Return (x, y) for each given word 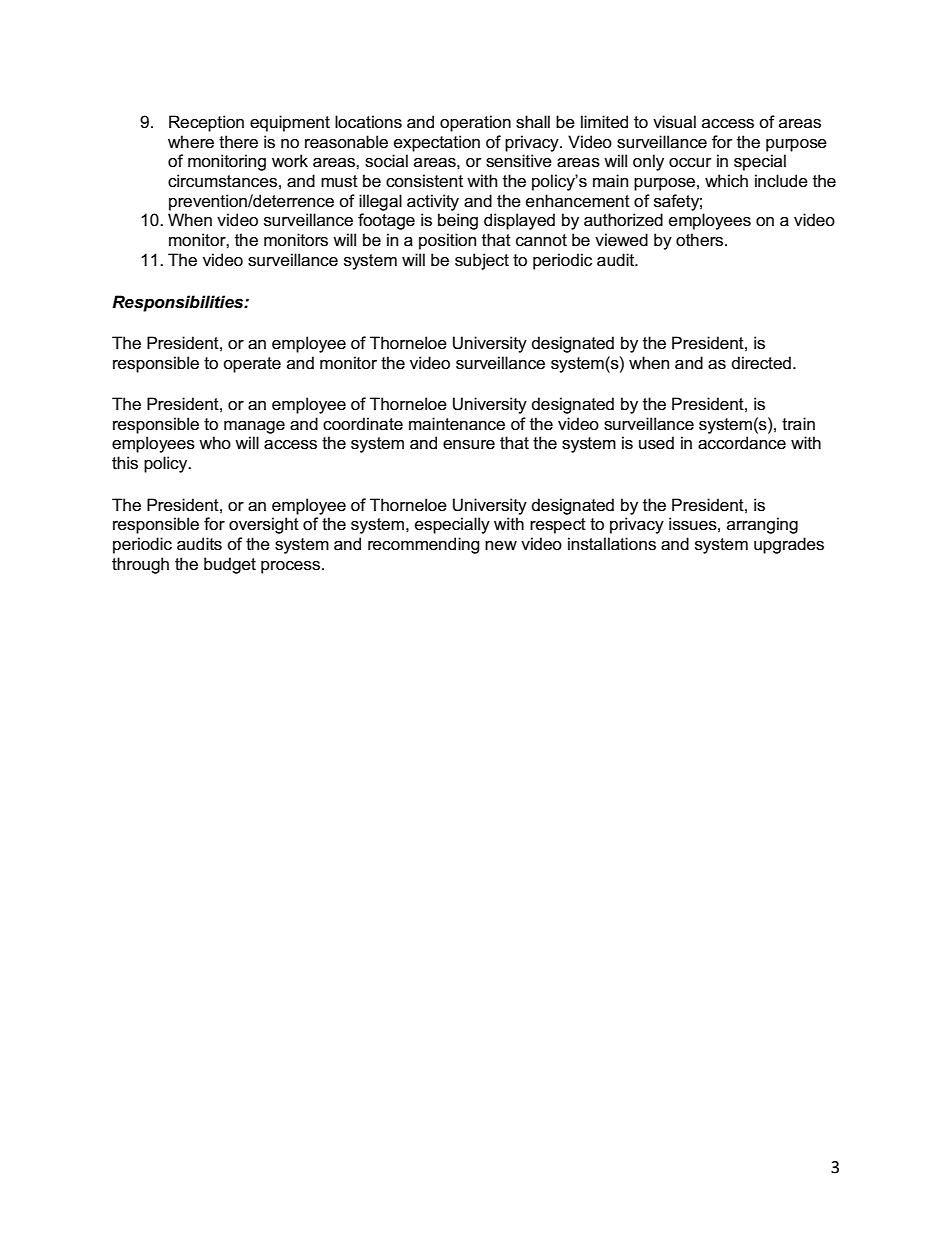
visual (674, 122)
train (798, 424)
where (191, 141)
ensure (469, 445)
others (701, 240)
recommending (424, 545)
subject (482, 261)
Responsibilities (179, 303)
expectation (437, 143)
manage (254, 427)
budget (230, 565)
